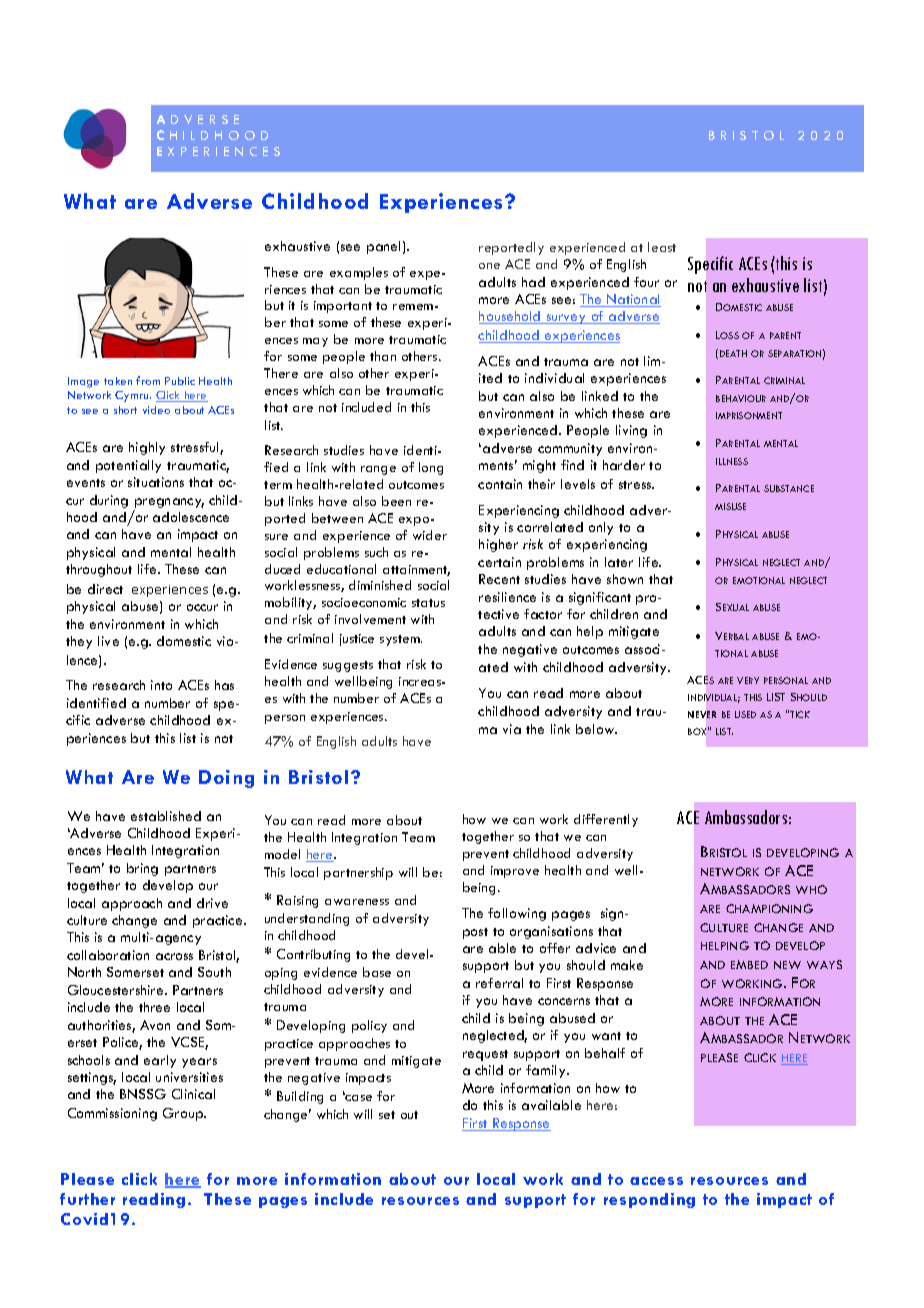  I want to click on suggests, so click(348, 666).
